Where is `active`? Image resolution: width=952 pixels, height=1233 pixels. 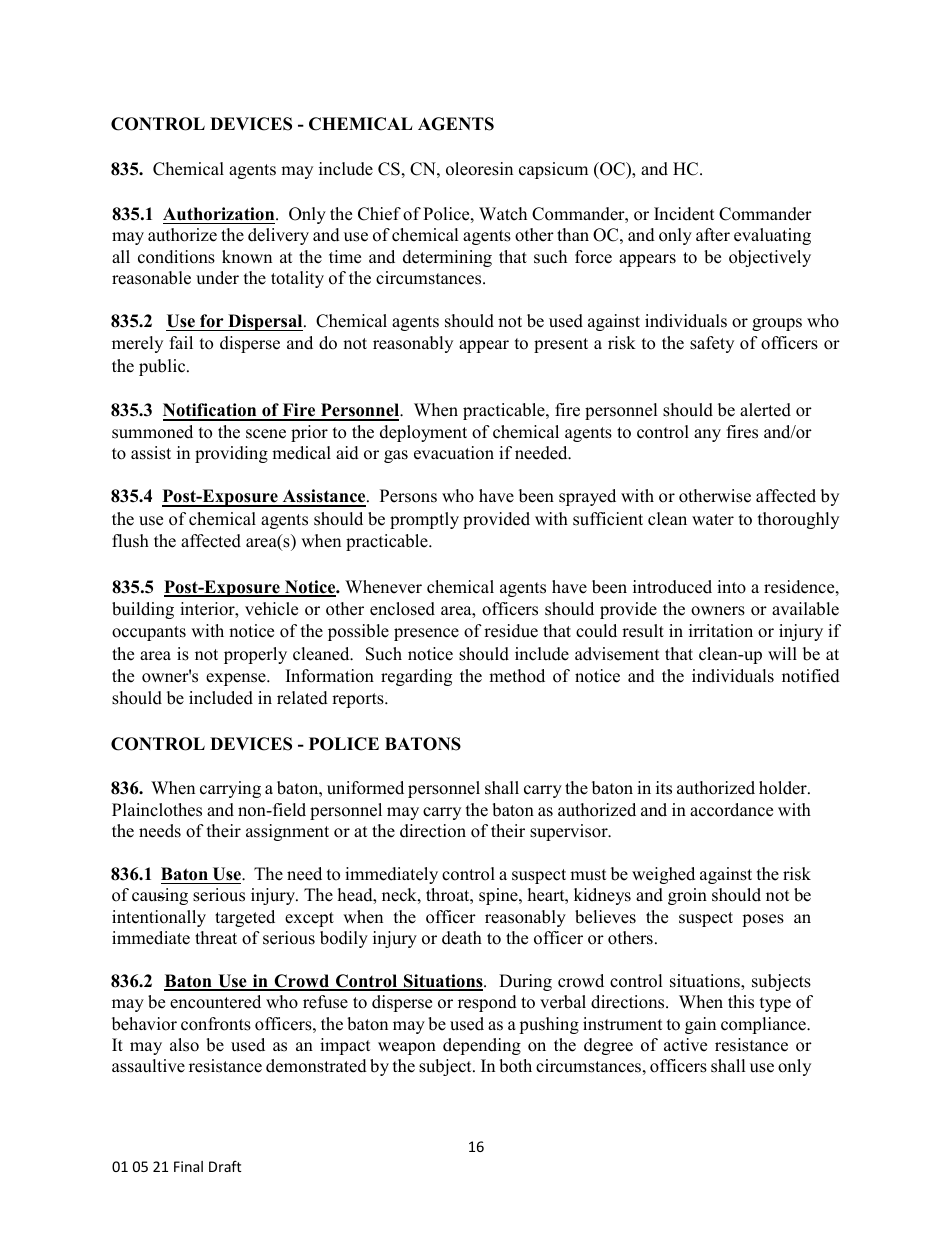
active is located at coordinates (685, 1045).
